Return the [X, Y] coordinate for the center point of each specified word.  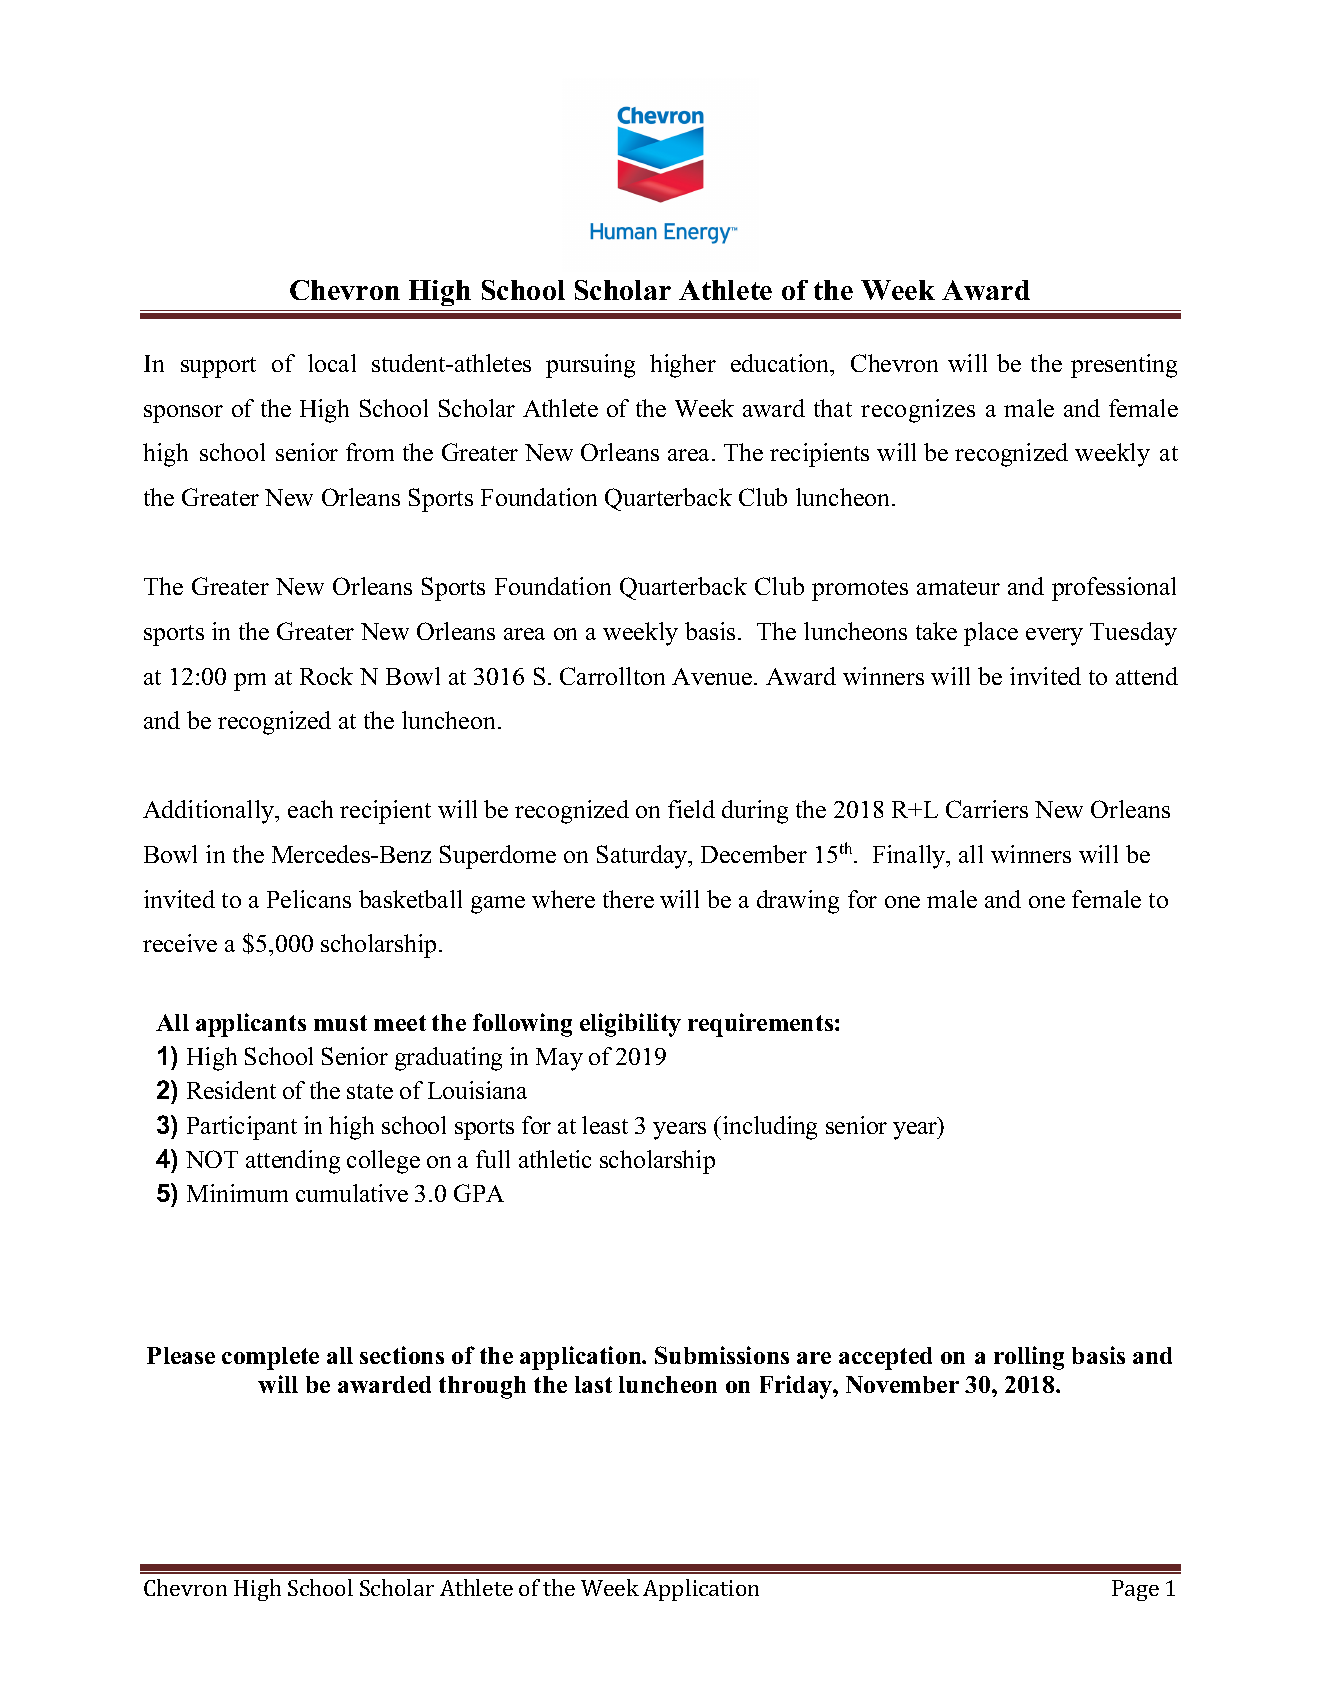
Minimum [237, 1193]
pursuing [590, 366]
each [310, 809]
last [593, 1384]
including [768, 1128]
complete [270, 1358]
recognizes [918, 411]
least [605, 1125]
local [332, 363]
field [691, 809]
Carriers [987, 809]
